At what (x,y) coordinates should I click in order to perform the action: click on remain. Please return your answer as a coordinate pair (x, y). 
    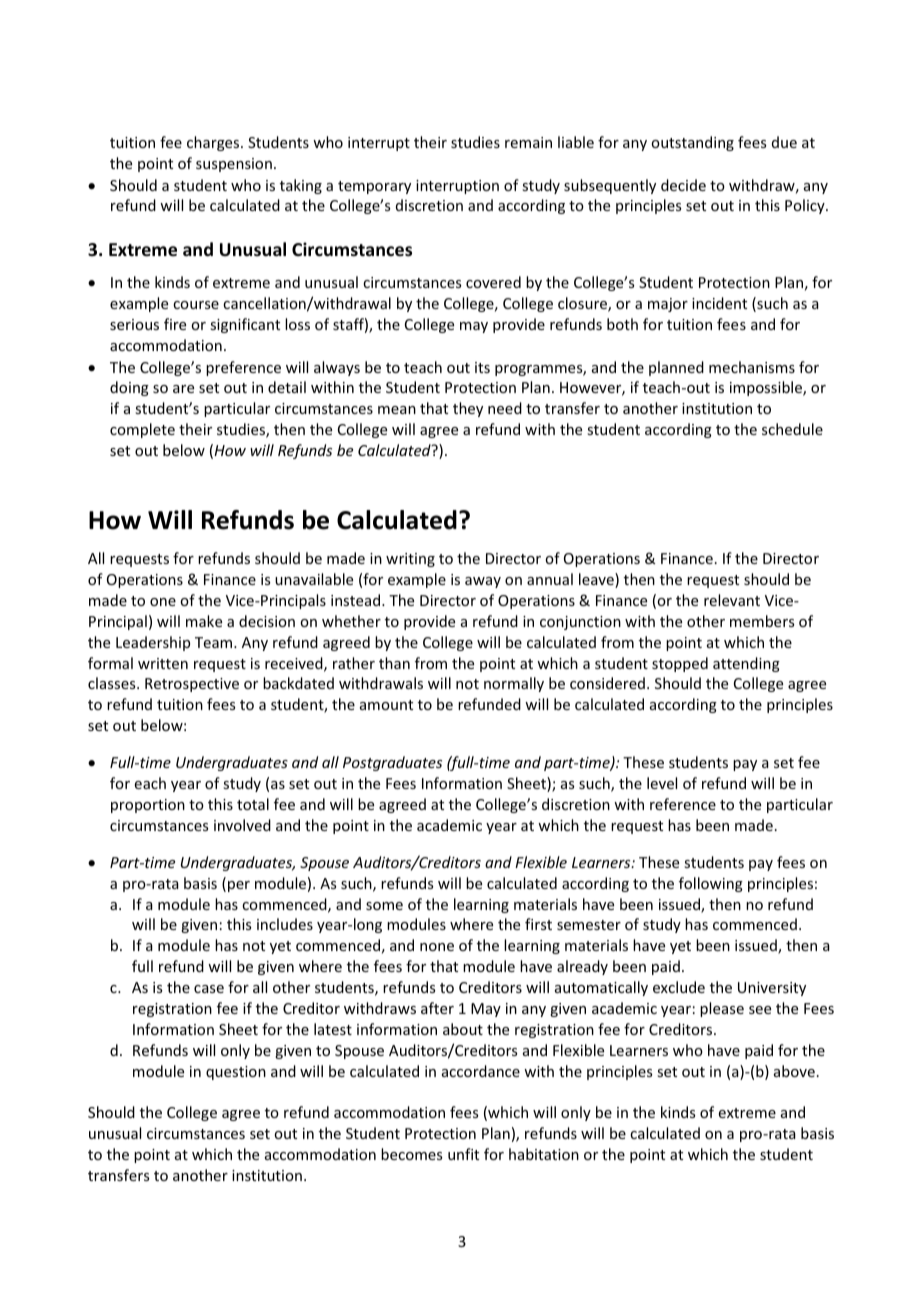
    Looking at the image, I should click on (528, 142).
